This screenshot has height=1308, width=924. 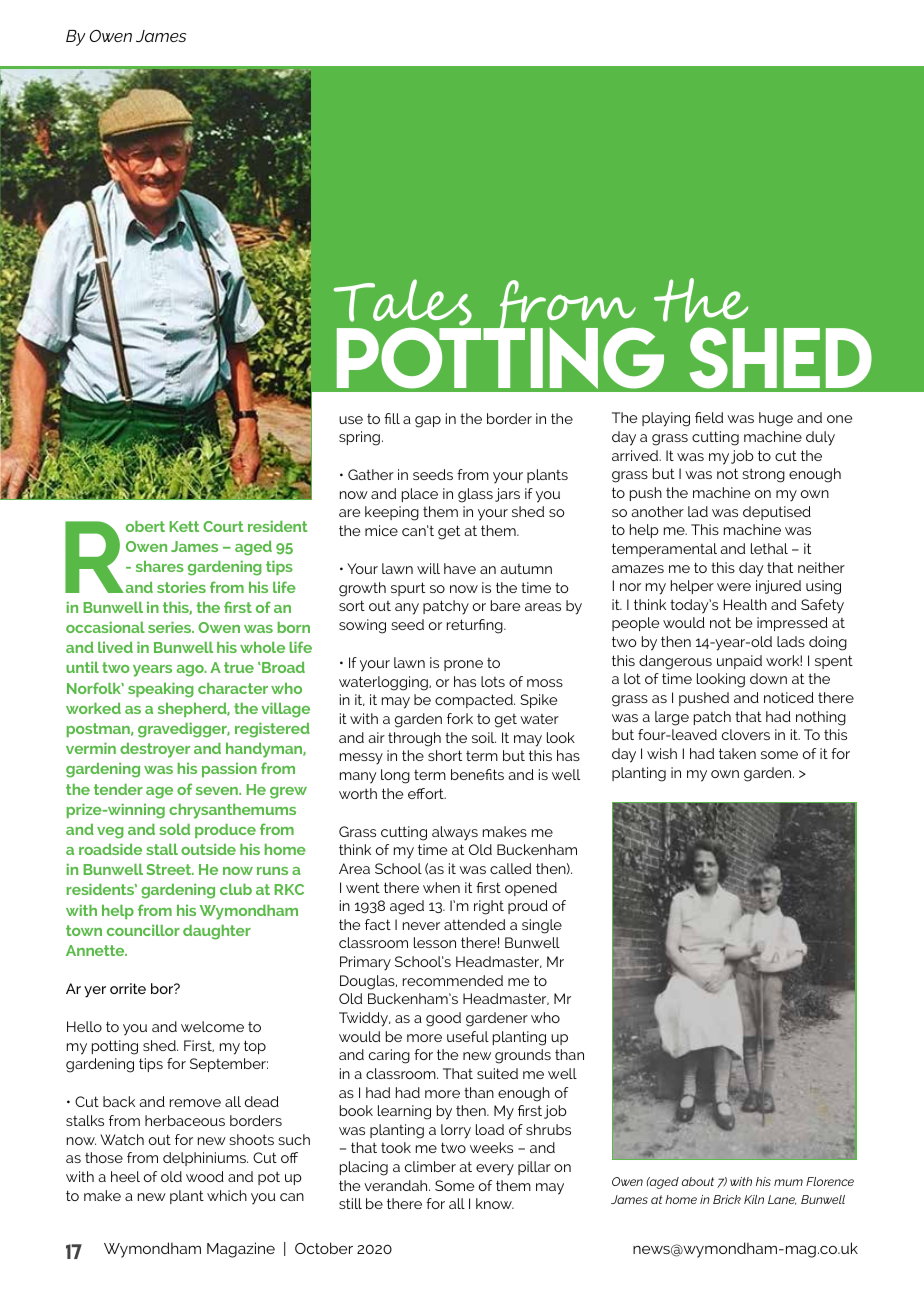 What do you see at coordinates (227, 1195) in the screenshot?
I see `which` at bounding box center [227, 1195].
